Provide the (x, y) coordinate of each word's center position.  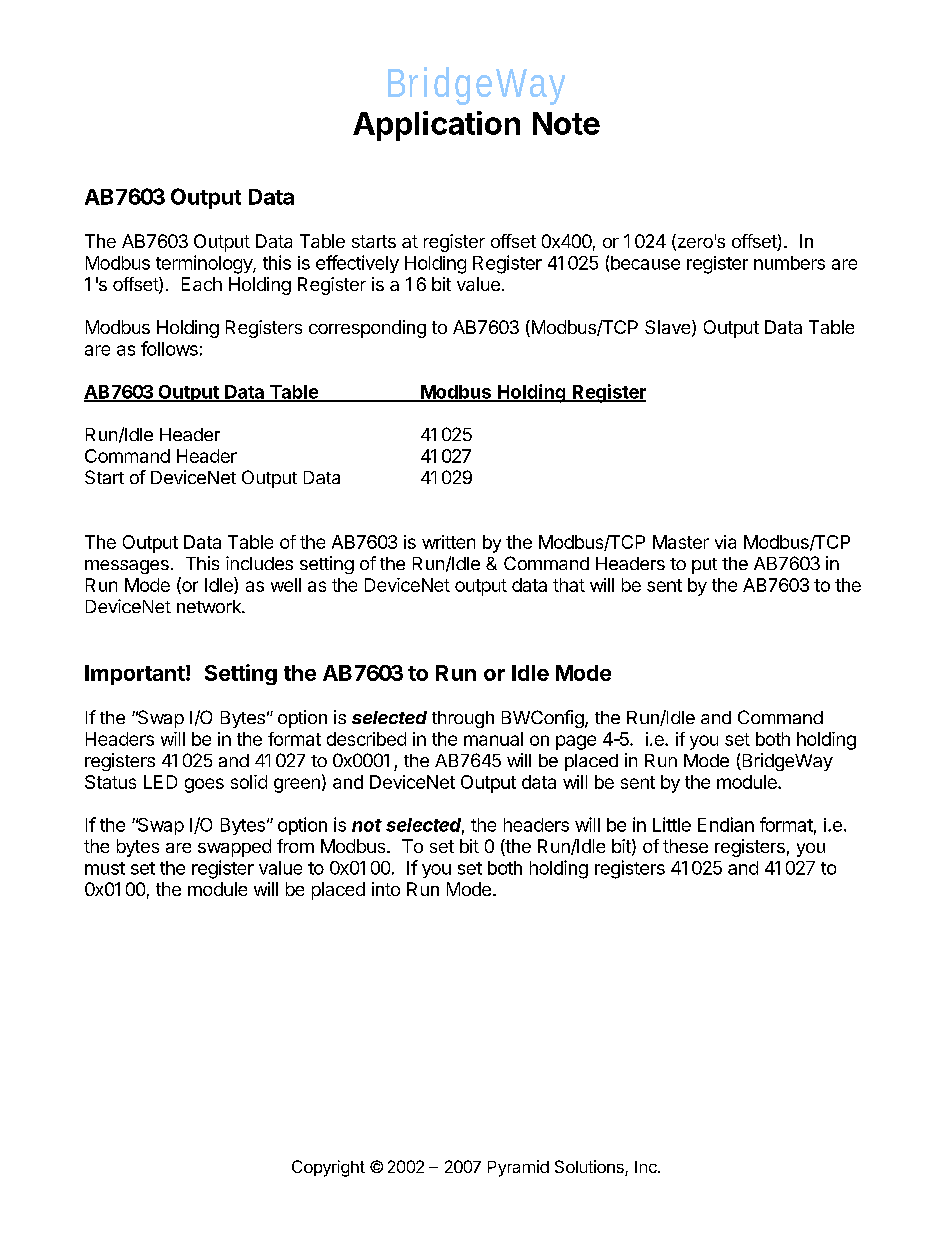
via (725, 542)
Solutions (590, 1168)
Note (566, 123)
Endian (726, 824)
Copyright (328, 1168)
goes (204, 785)
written (448, 542)
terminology (205, 264)
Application (436, 126)
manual (493, 739)
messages (127, 567)
